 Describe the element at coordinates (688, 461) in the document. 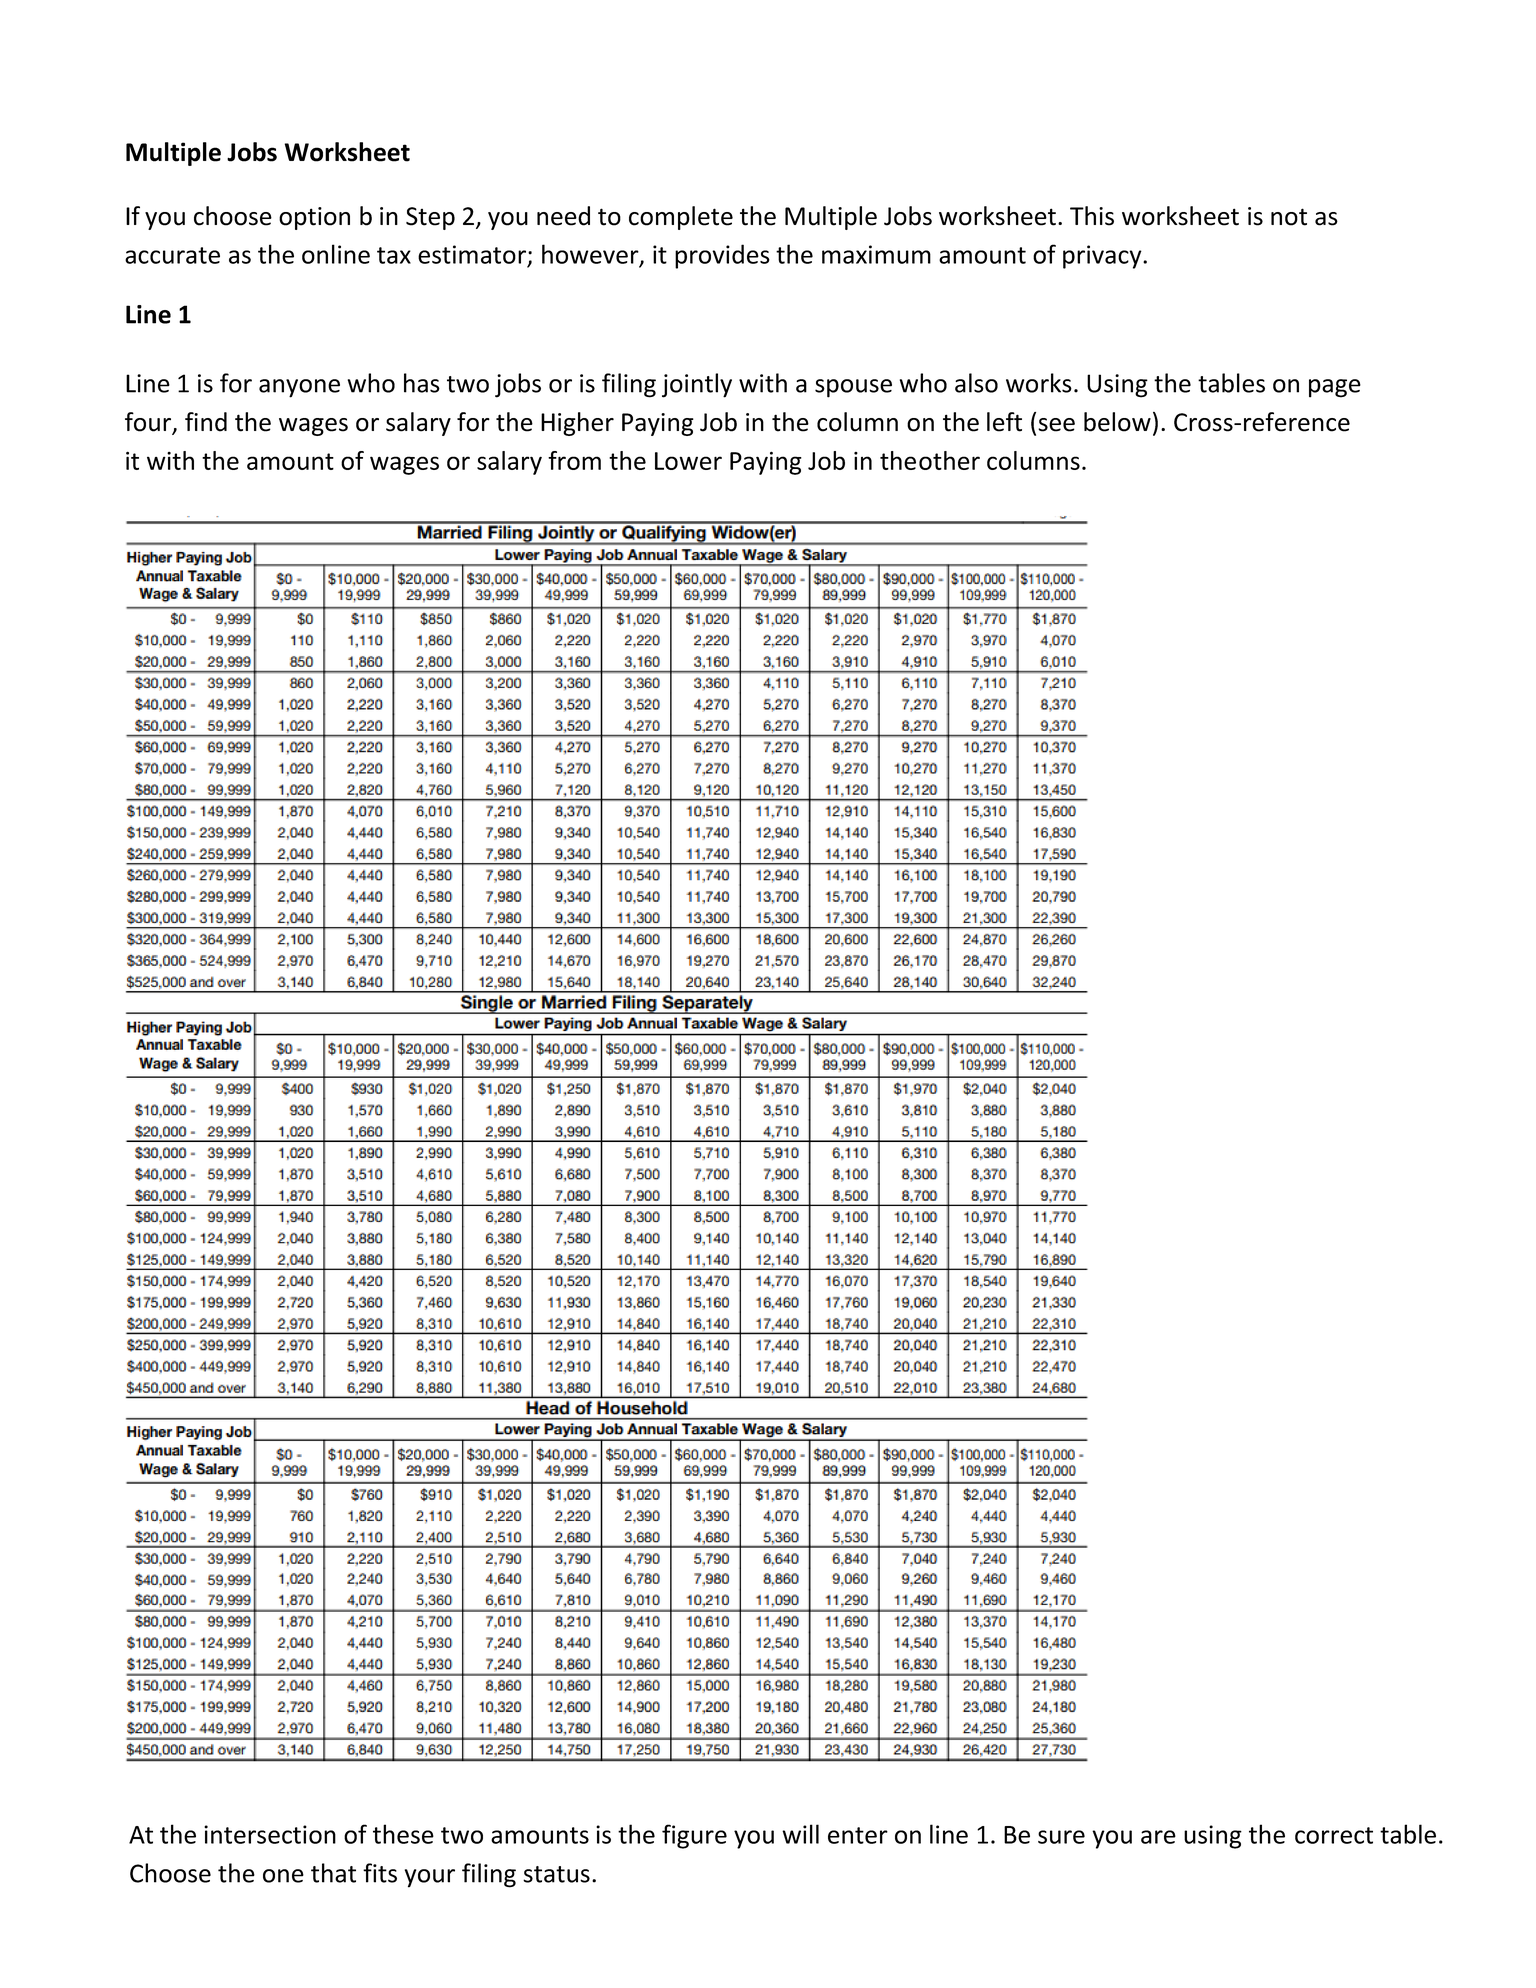

I see `Lower` at that location.
